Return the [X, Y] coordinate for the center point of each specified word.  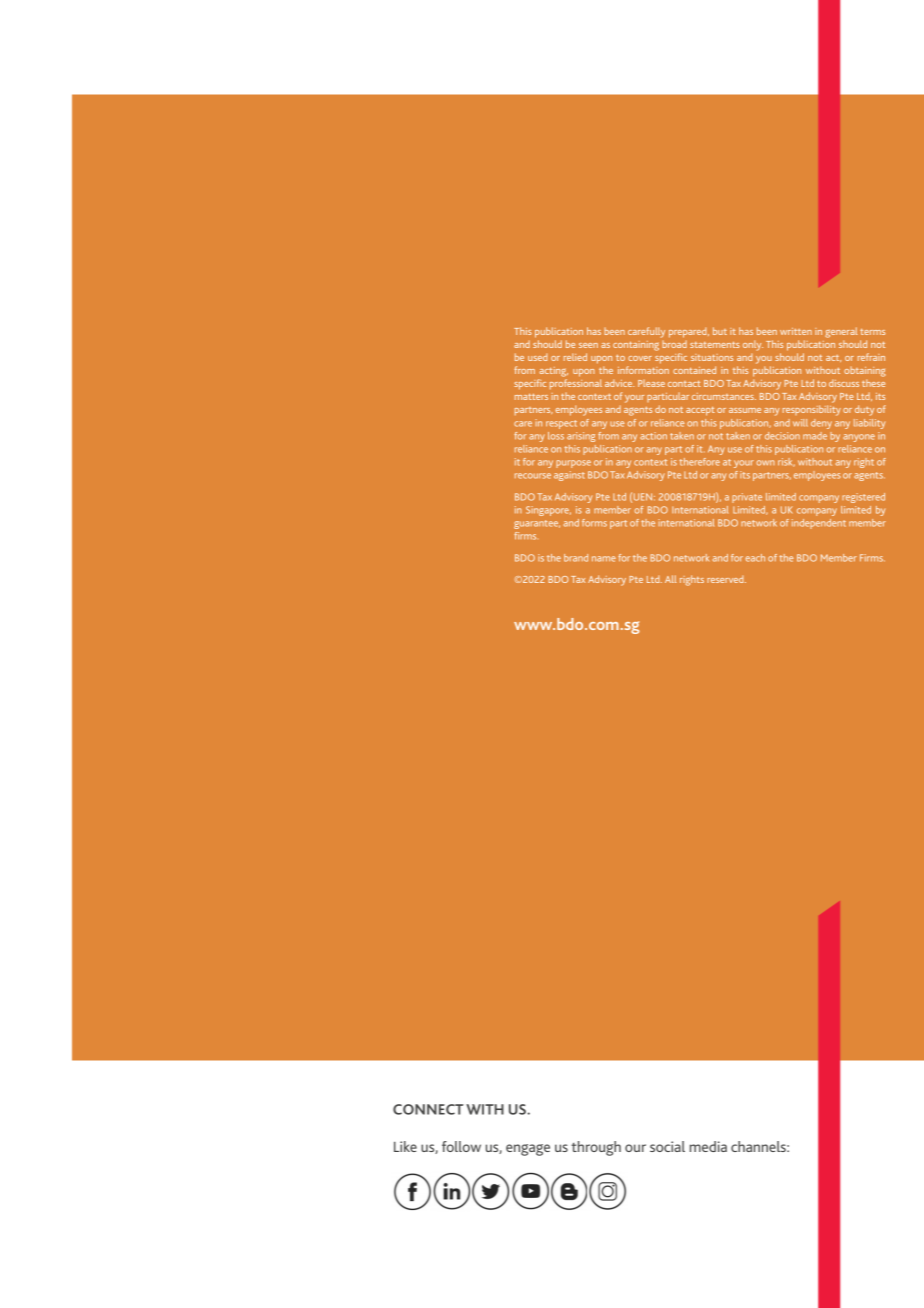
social [667, 1146]
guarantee [537, 524]
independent [819, 524]
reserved [726, 579]
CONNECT [428, 1109]
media [708, 1146]
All [670, 579]
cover [640, 358]
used [537, 357]
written [796, 331]
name [604, 559]
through [596, 1148]
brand [576, 558]
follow [461, 1146]
